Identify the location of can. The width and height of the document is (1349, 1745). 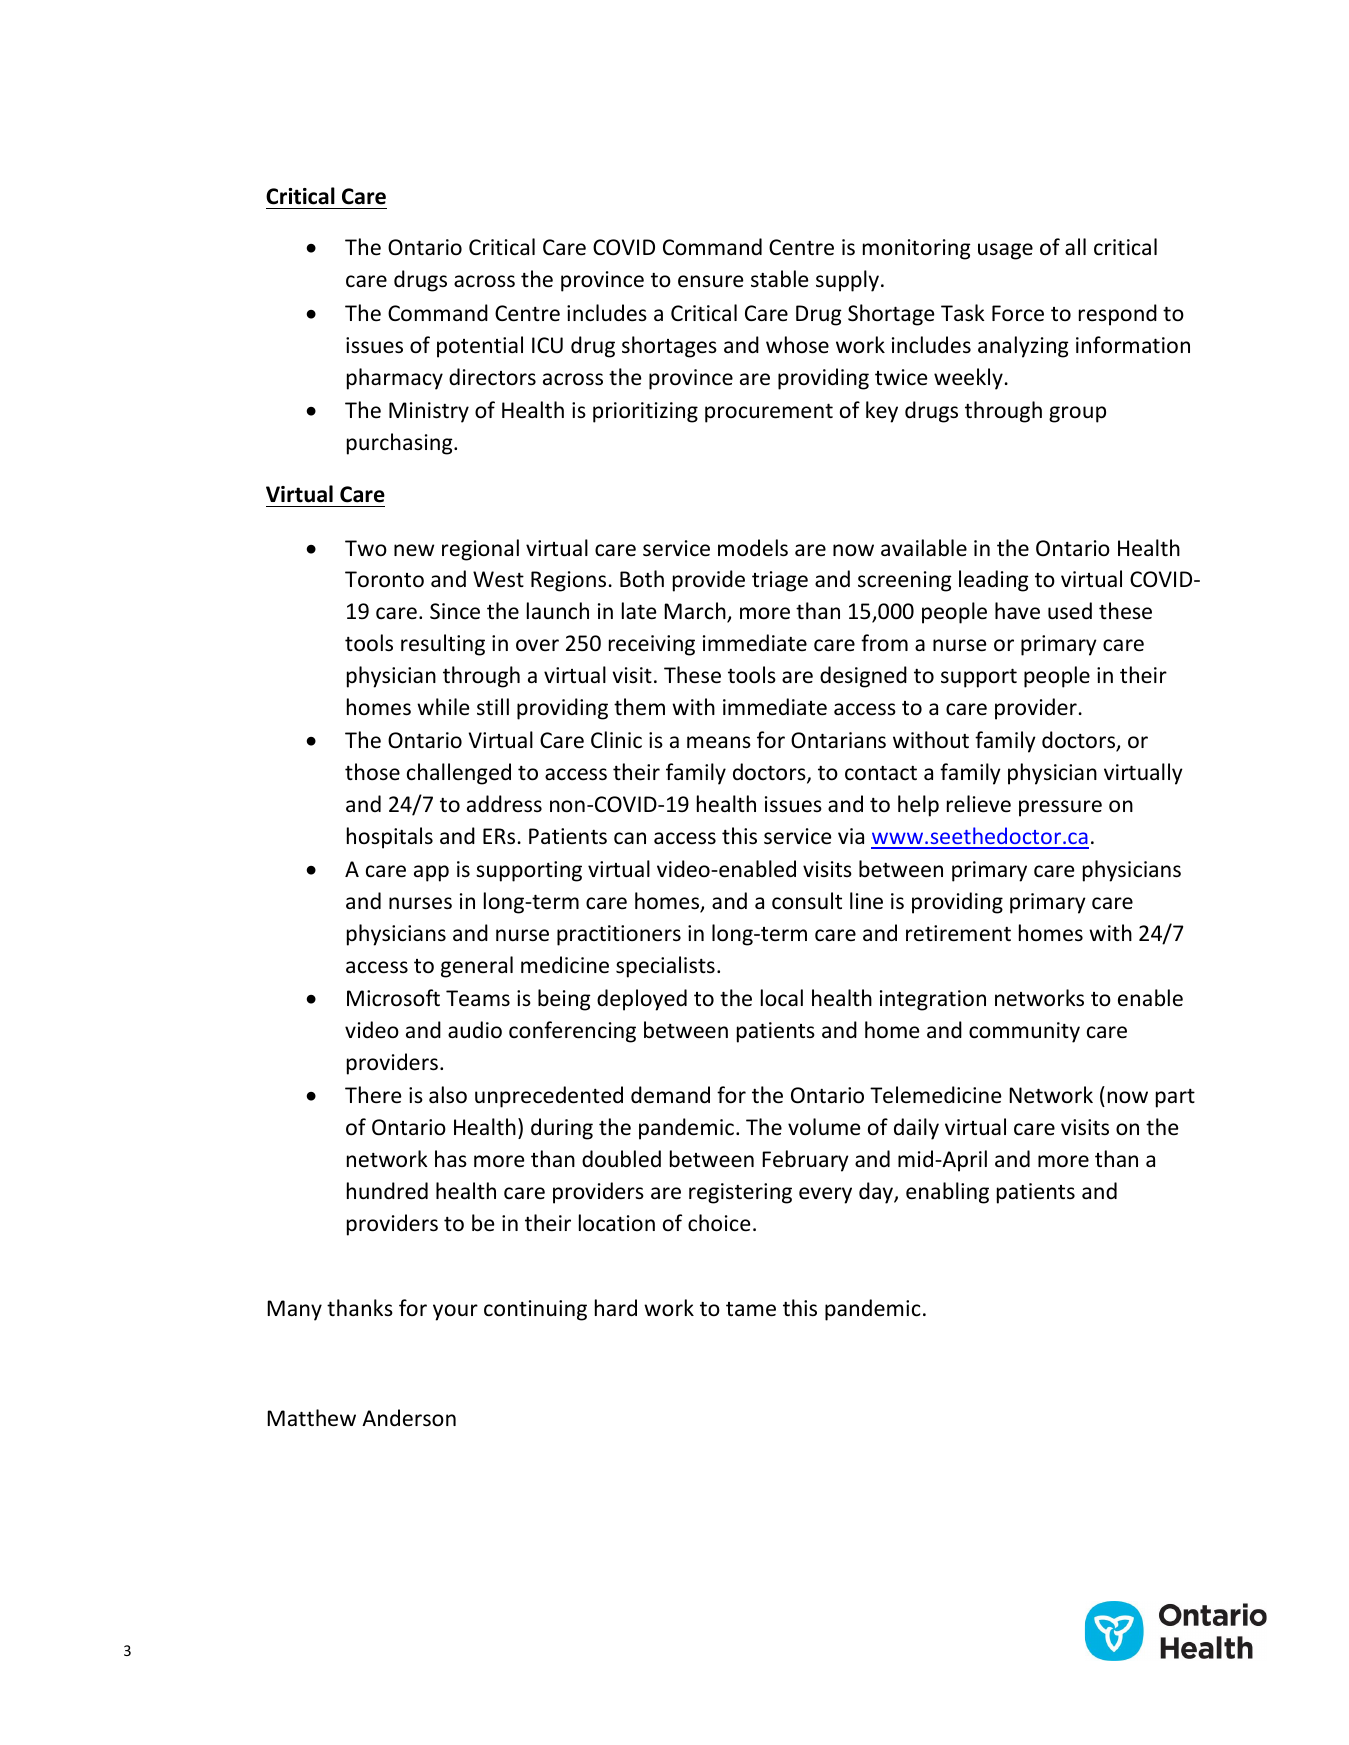
(630, 838).
